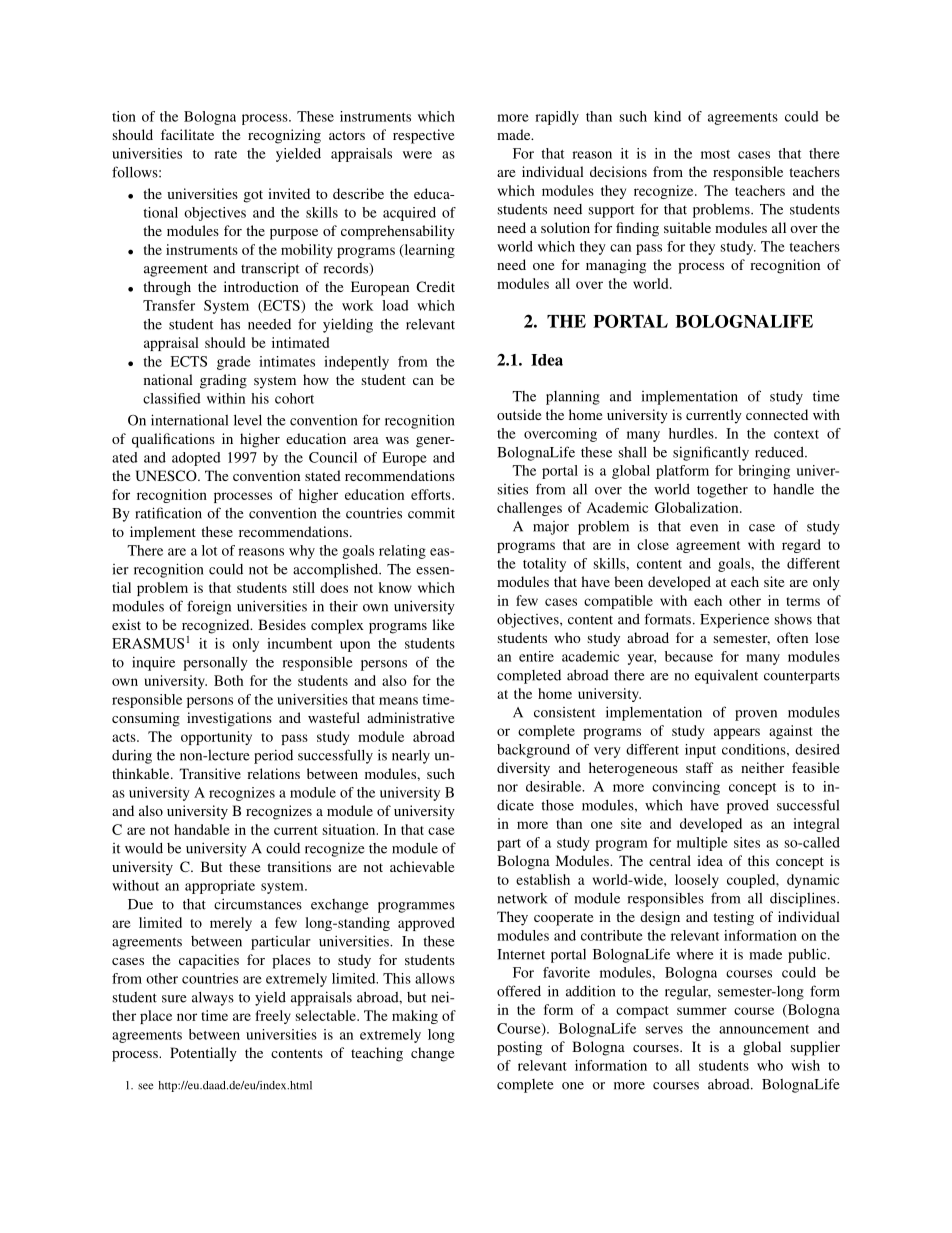 The image size is (952, 1233). What do you see at coordinates (423, 136) in the page?
I see `respective` at bounding box center [423, 136].
